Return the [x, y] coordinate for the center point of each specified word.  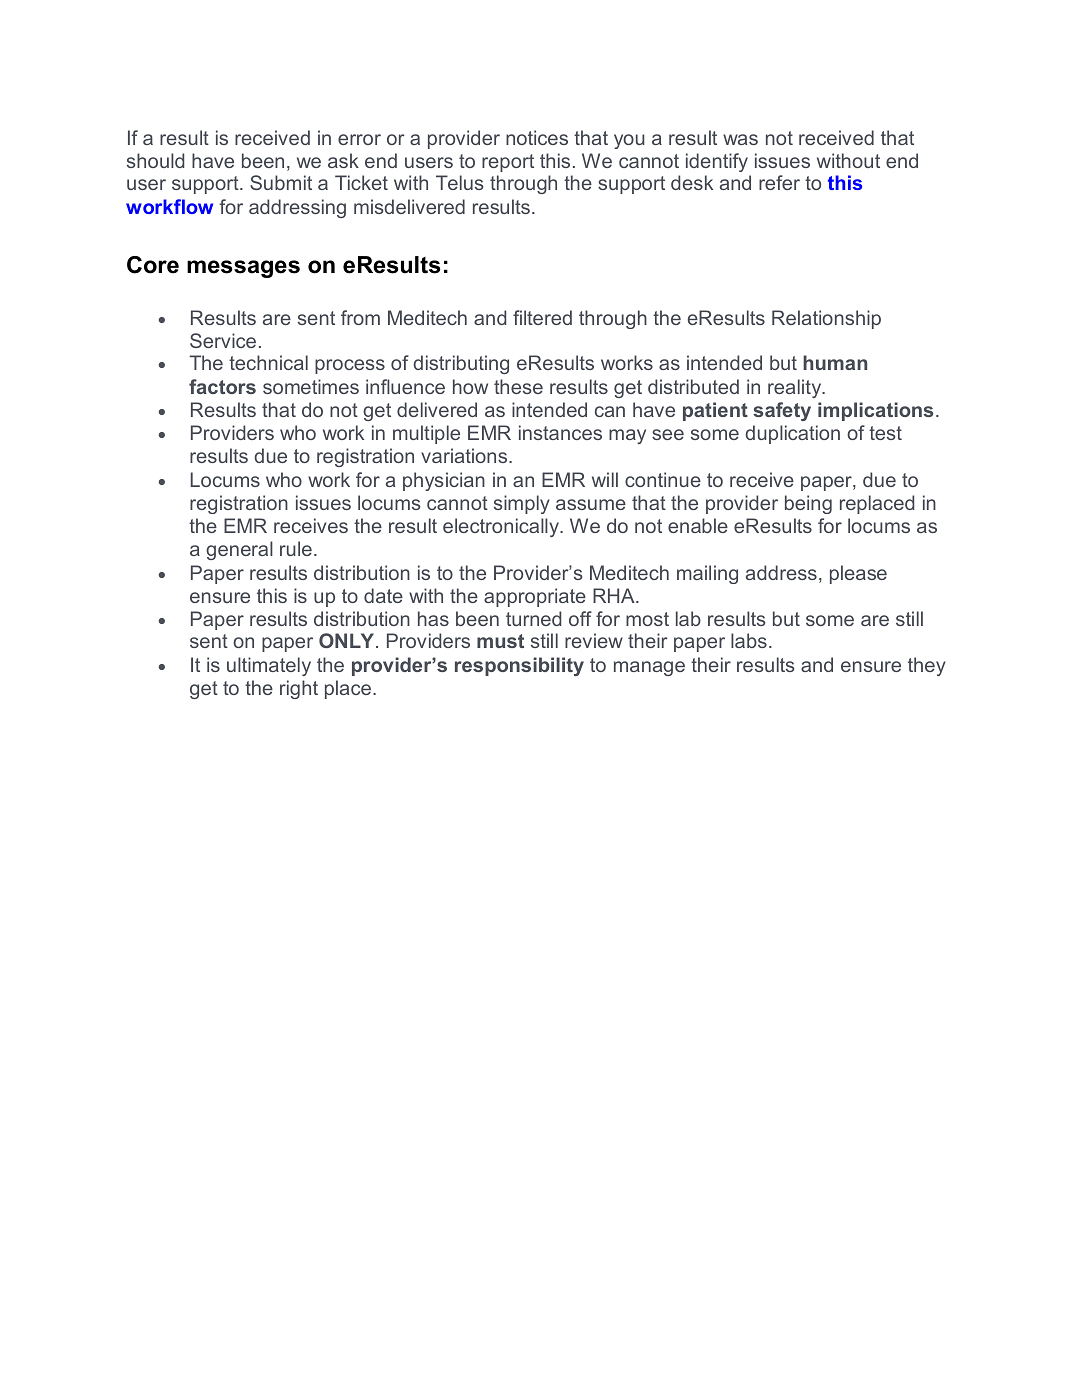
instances [560, 432]
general [239, 550]
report [508, 163]
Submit [281, 182]
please [858, 574]
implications [875, 411]
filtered [542, 317]
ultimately [269, 666]
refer [779, 182]
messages [243, 269]
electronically [502, 527]
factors [222, 386]
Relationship [826, 319]
